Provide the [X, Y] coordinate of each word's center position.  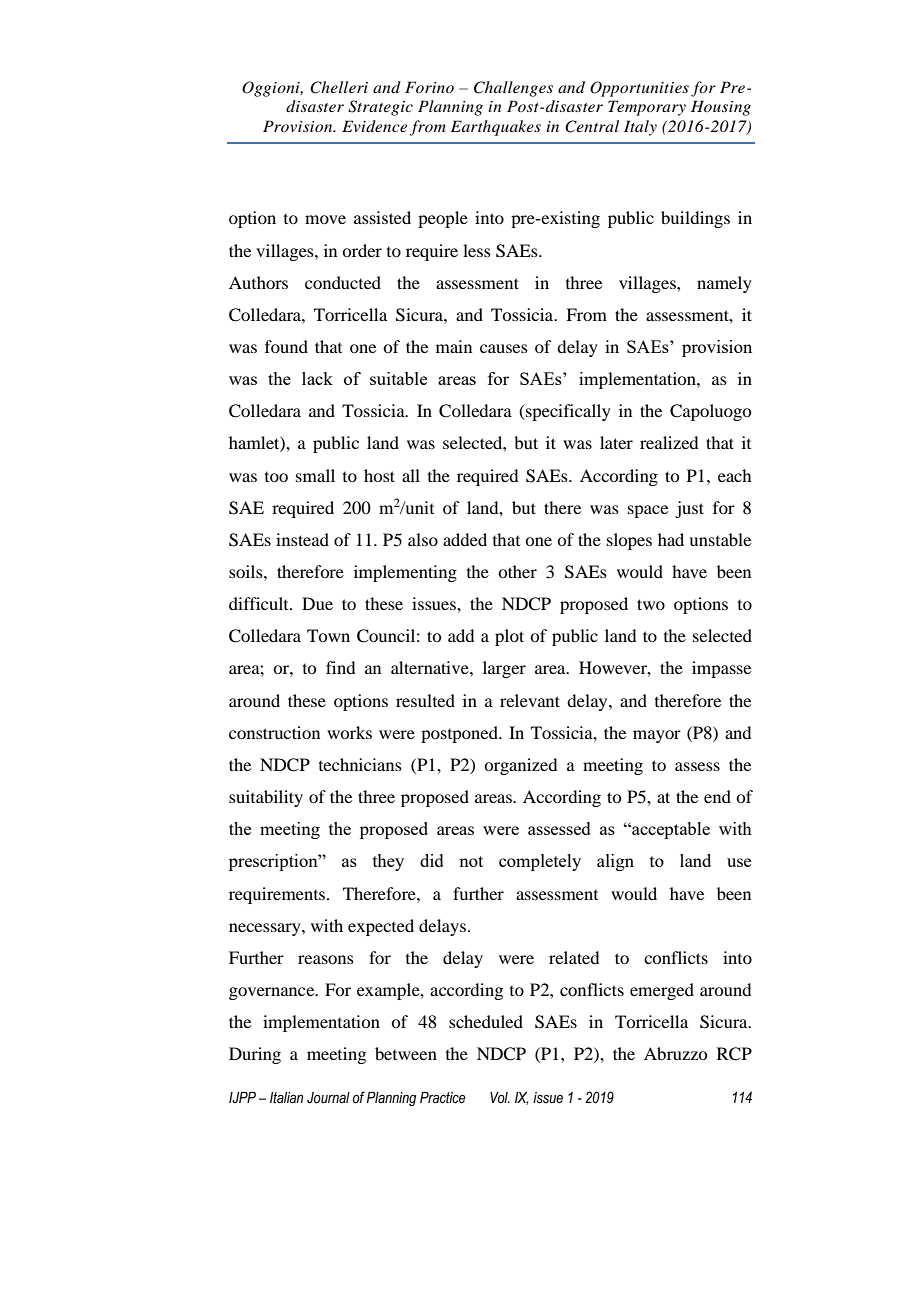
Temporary [647, 108]
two [651, 604]
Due [317, 603]
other [517, 571]
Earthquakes [496, 128]
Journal [328, 1098]
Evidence [374, 126]
